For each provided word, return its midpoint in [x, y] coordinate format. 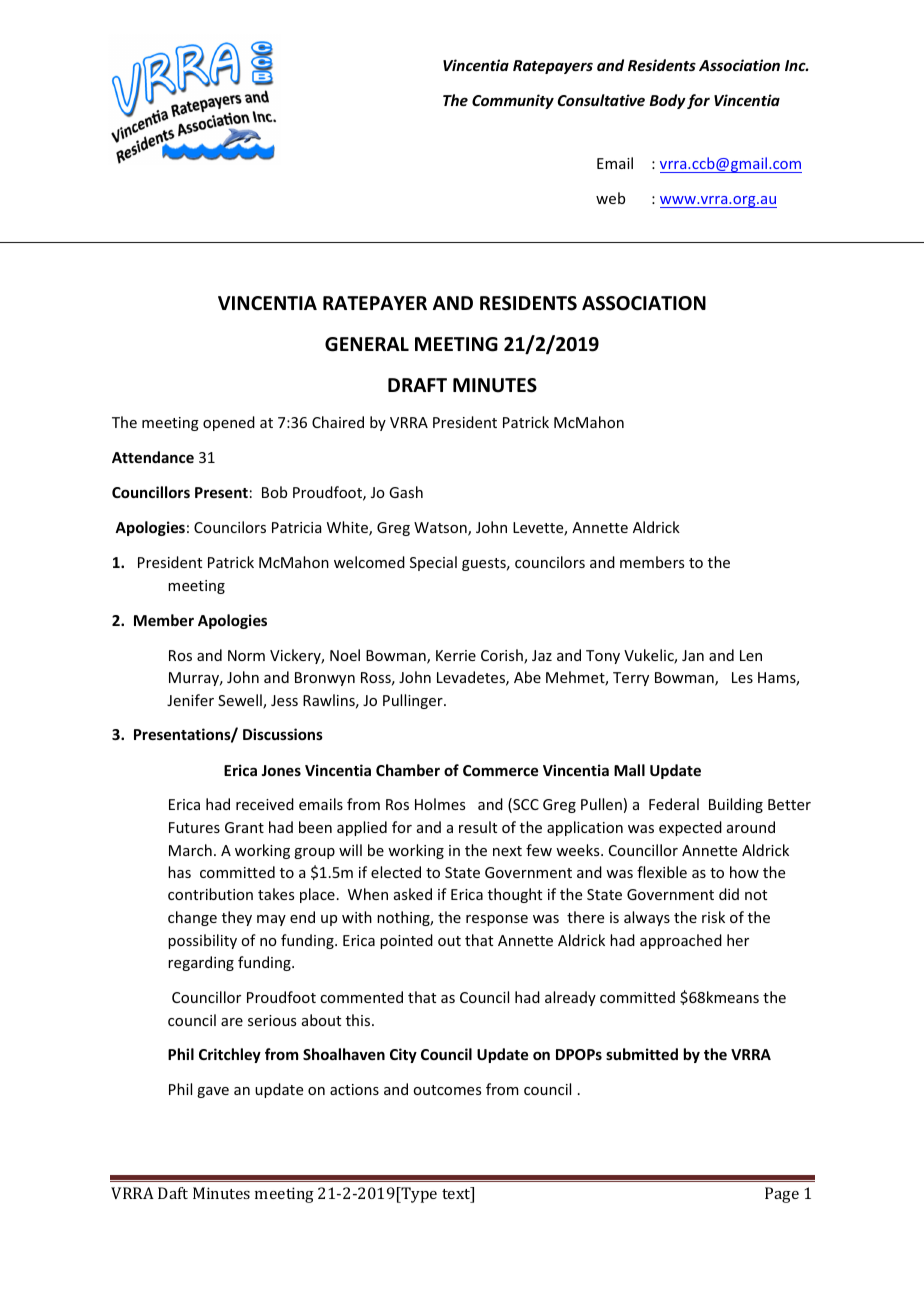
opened [229, 423]
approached [681, 941]
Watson [441, 529]
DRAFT [417, 385]
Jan [693, 655]
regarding [201, 963]
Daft [173, 1193]
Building [736, 805]
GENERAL [367, 344]
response [497, 920]
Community [513, 101]
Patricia [296, 527]
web [610, 198]
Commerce [500, 770]
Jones [281, 770]
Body [668, 101]
